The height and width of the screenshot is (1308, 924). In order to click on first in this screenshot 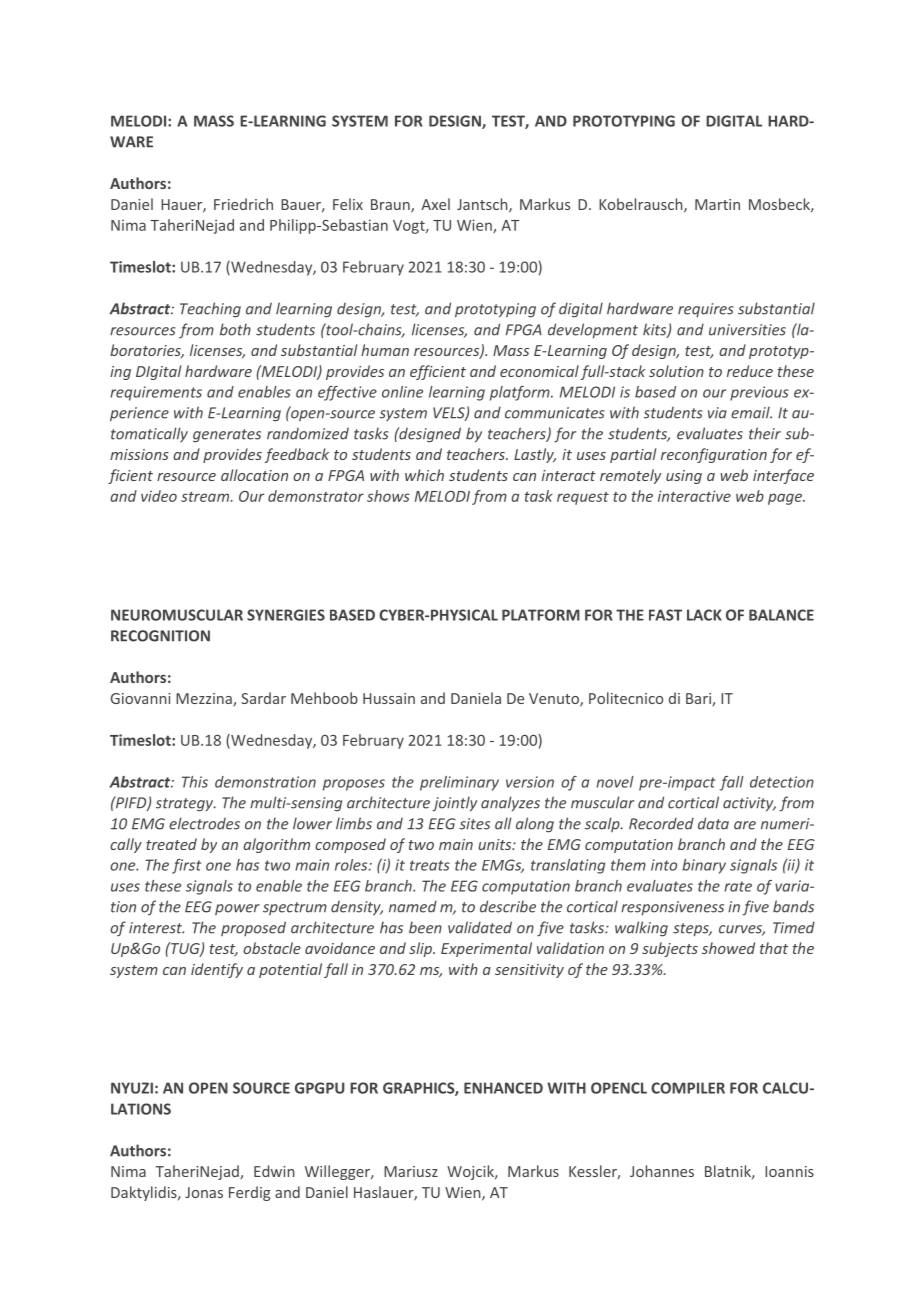, I will do `click(186, 866)`.
